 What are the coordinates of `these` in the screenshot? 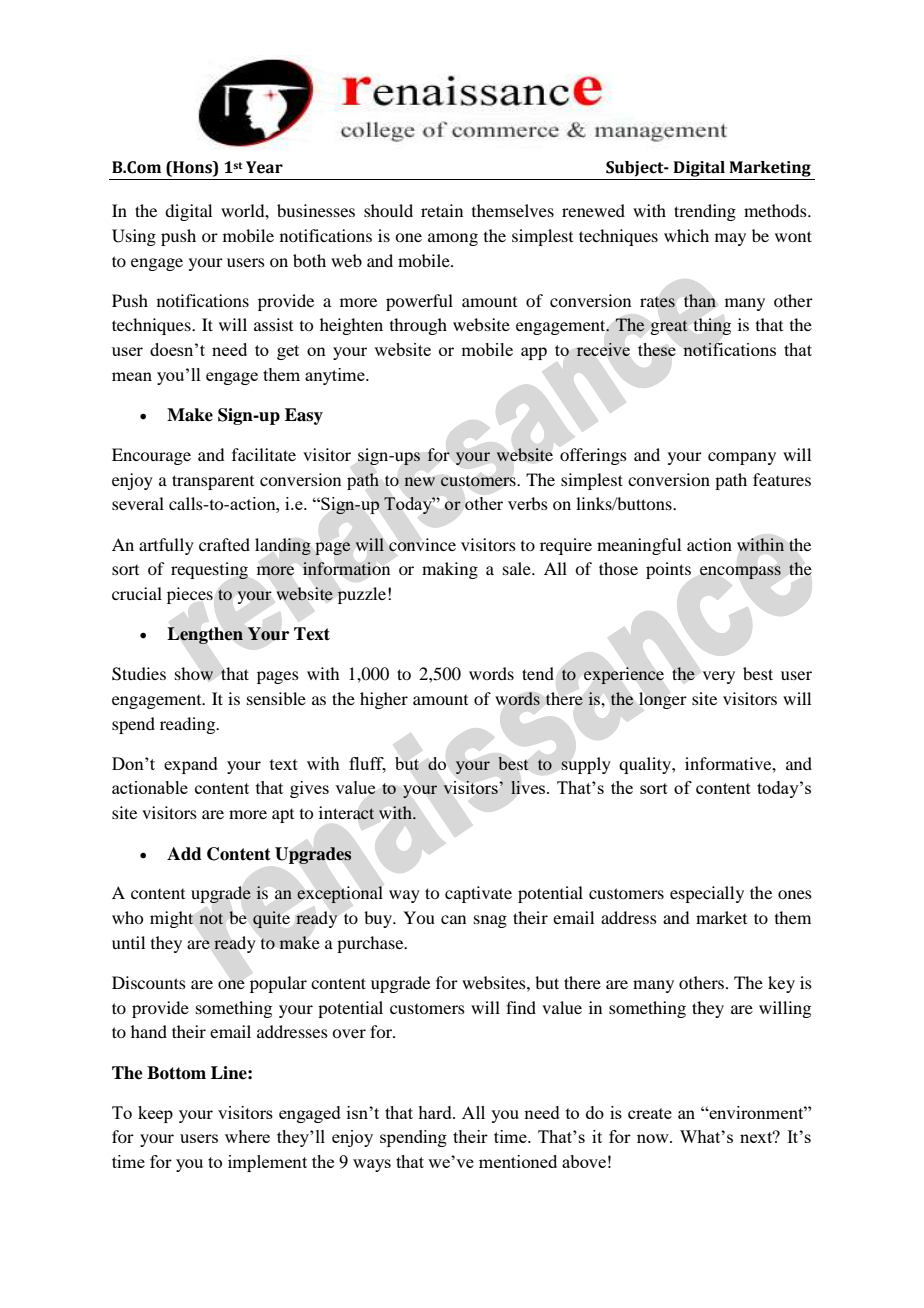 It's located at (657, 349).
